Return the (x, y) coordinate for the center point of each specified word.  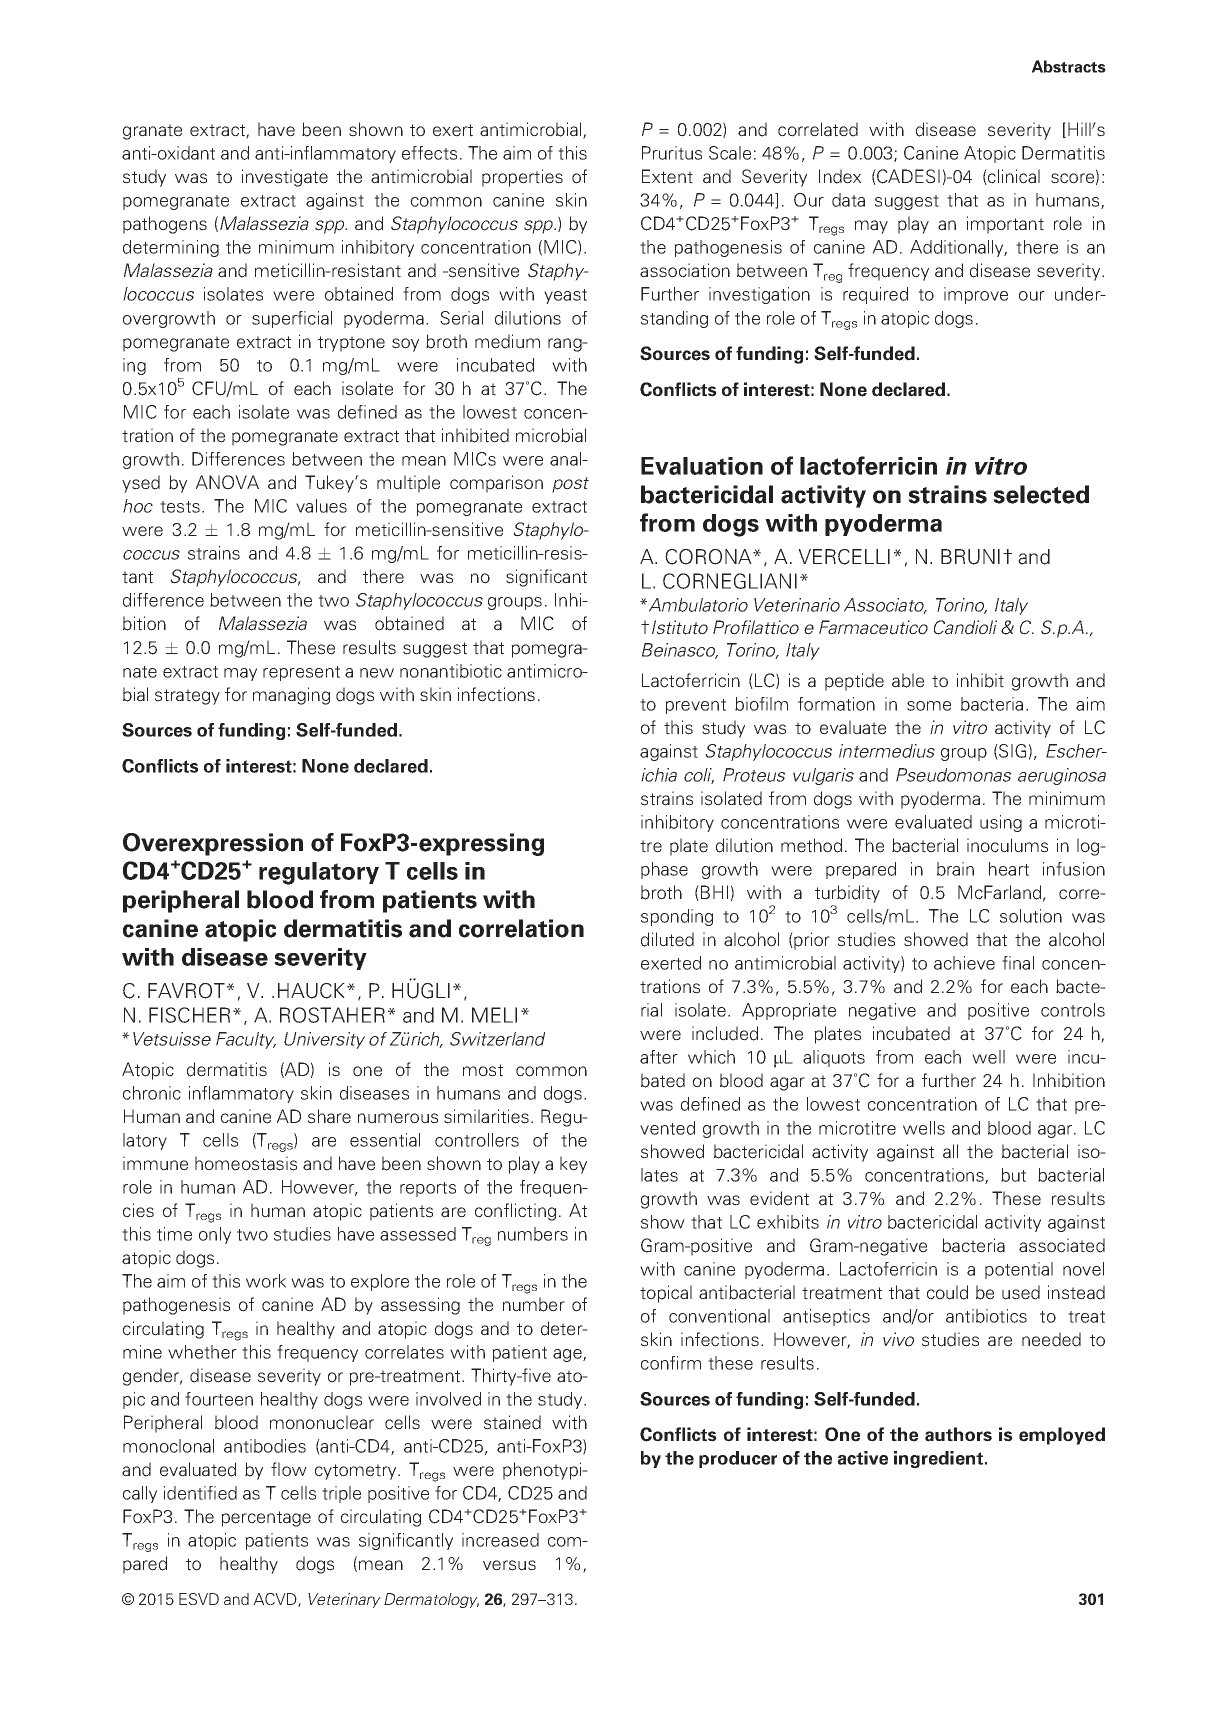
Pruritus (672, 153)
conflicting (515, 1212)
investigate (285, 178)
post (570, 485)
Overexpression (213, 844)
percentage (266, 1519)
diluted (667, 939)
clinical (1013, 177)
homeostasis (246, 1163)
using (1001, 823)
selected (1041, 494)
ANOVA (227, 482)
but (1013, 1175)
